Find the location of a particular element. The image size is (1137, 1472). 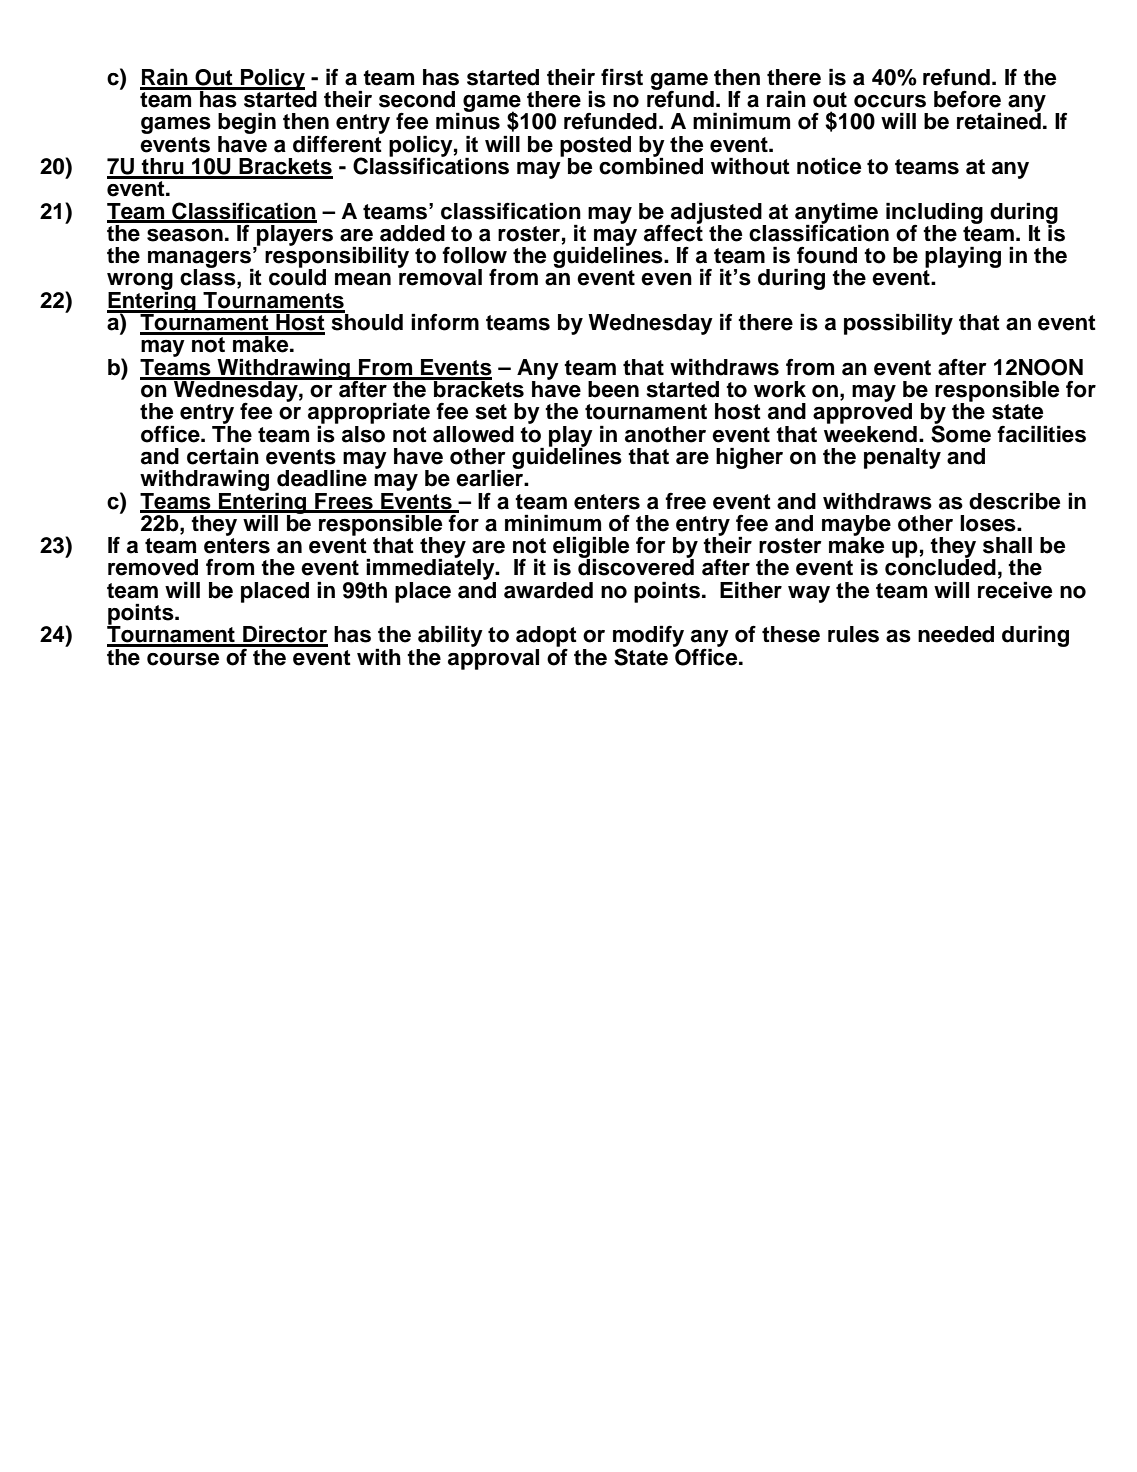

allowed is located at coordinates (473, 434).
